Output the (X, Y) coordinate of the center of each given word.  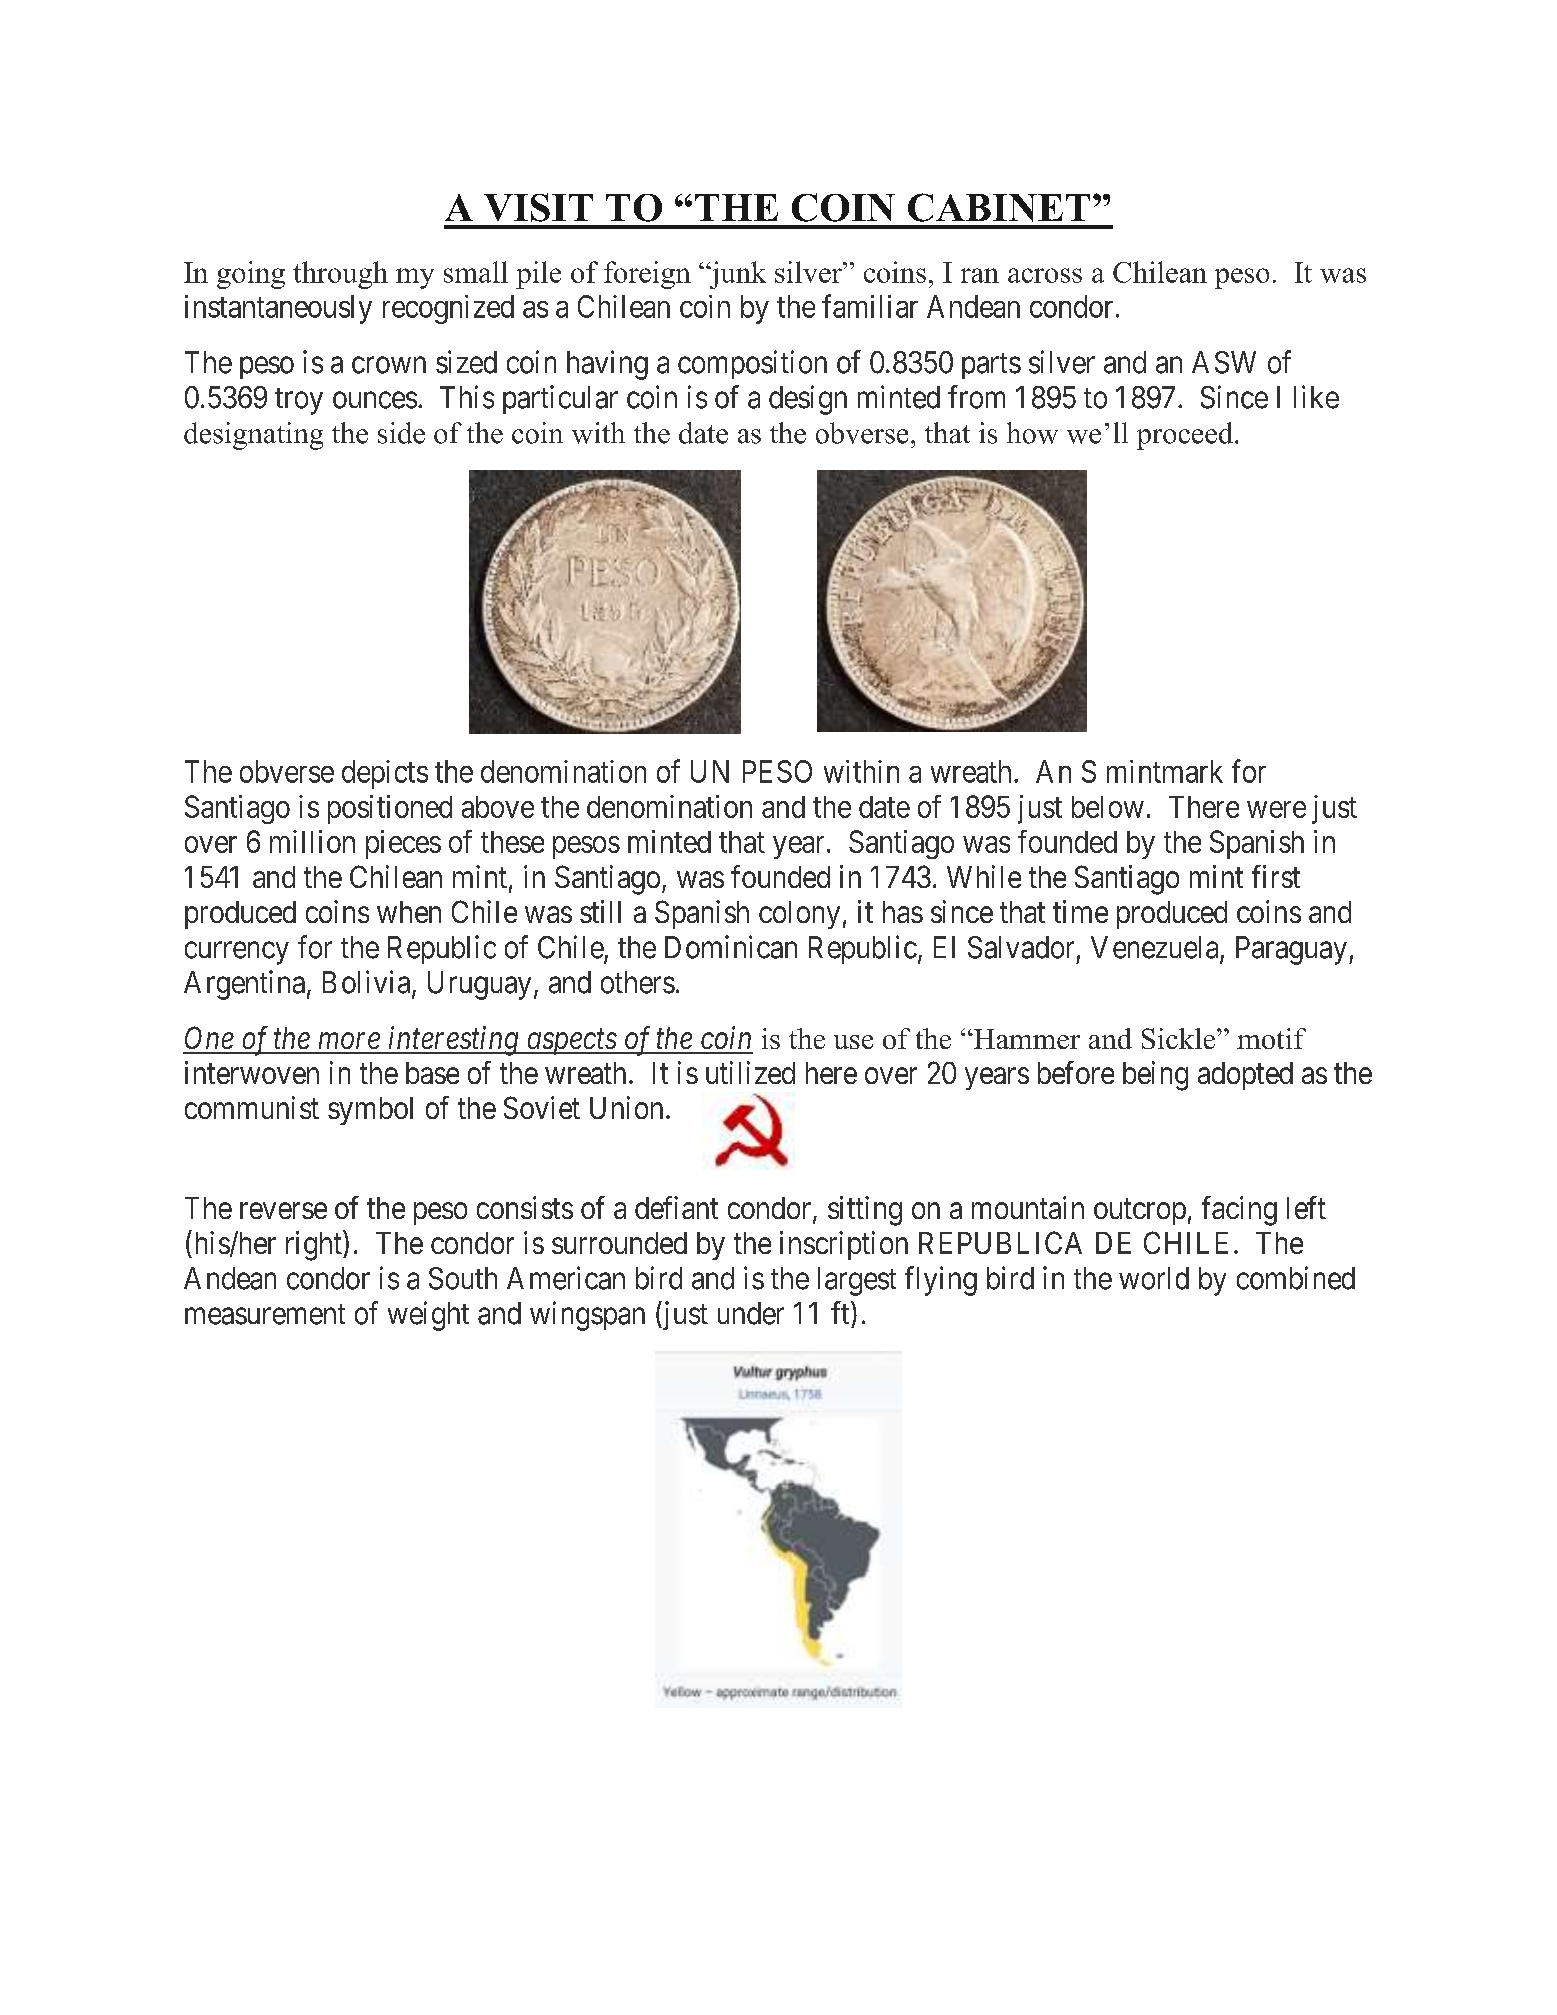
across (1045, 275)
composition (752, 364)
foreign (647, 275)
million (312, 841)
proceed (1185, 436)
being (1155, 1076)
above (498, 807)
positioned (390, 809)
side (401, 433)
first (1276, 876)
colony (799, 915)
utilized (750, 1072)
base (432, 1073)
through (340, 275)
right (315, 1246)
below (1108, 807)
